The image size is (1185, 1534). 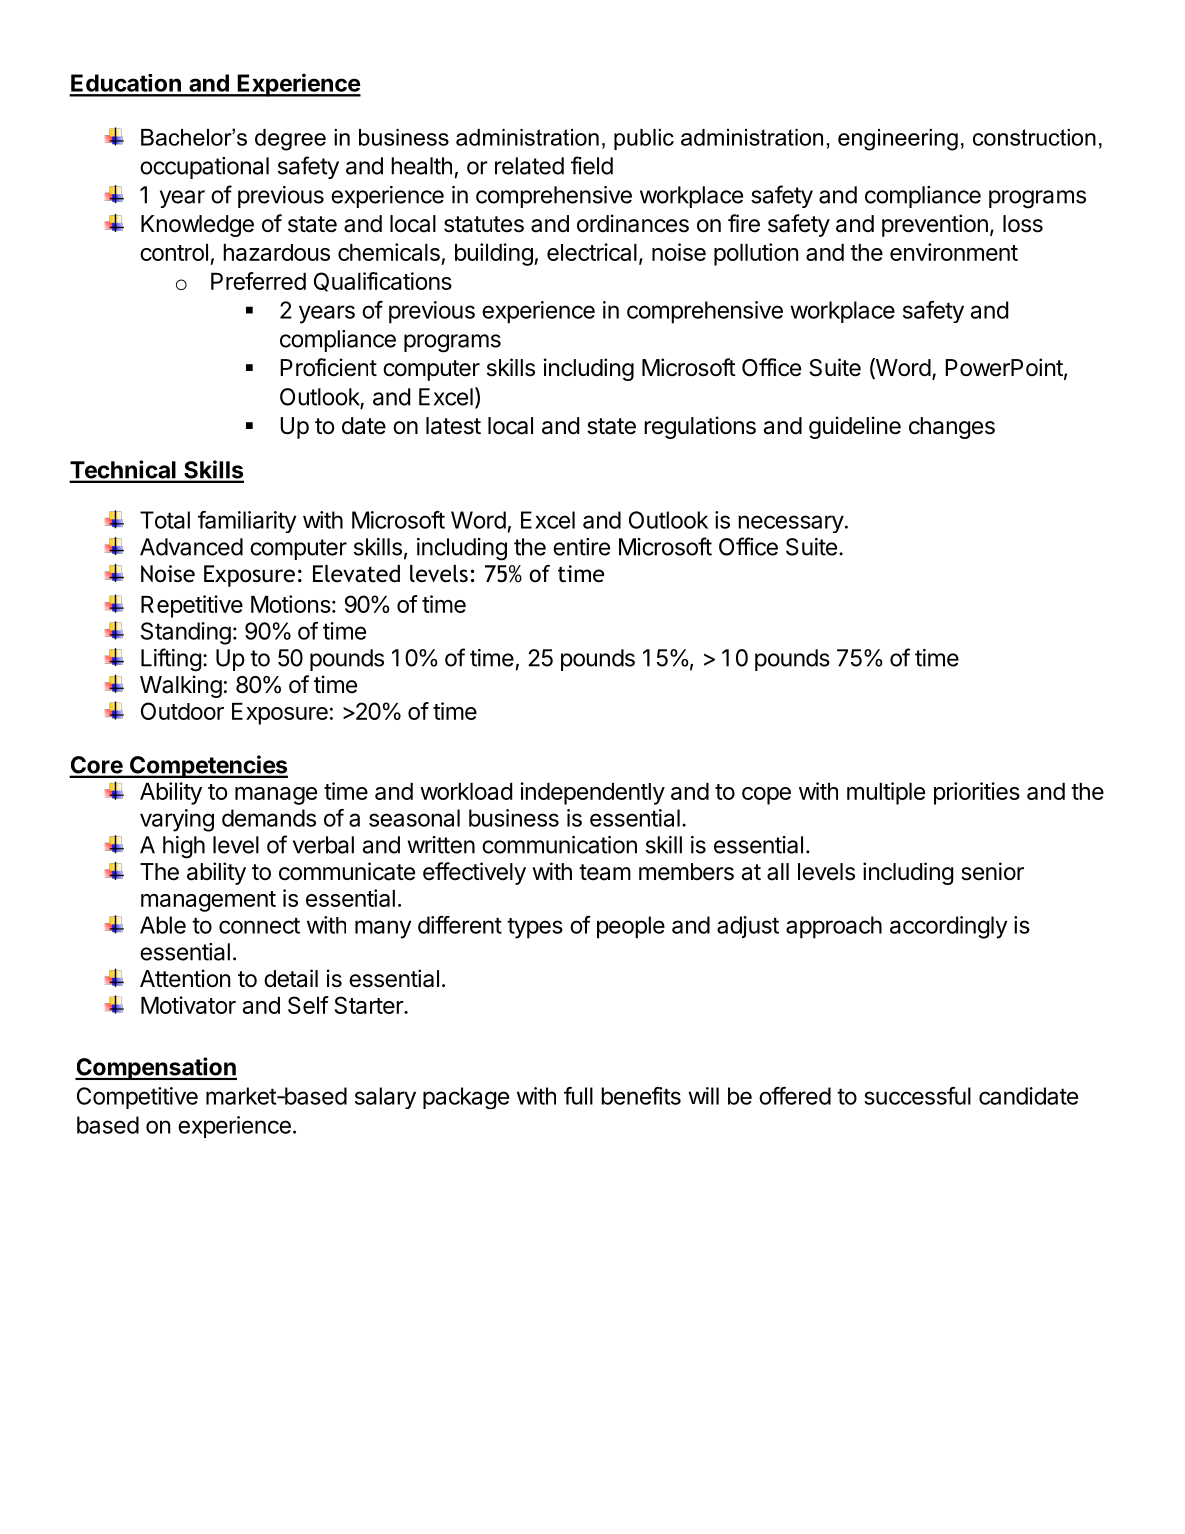 I want to click on full, so click(x=578, y=1096).
